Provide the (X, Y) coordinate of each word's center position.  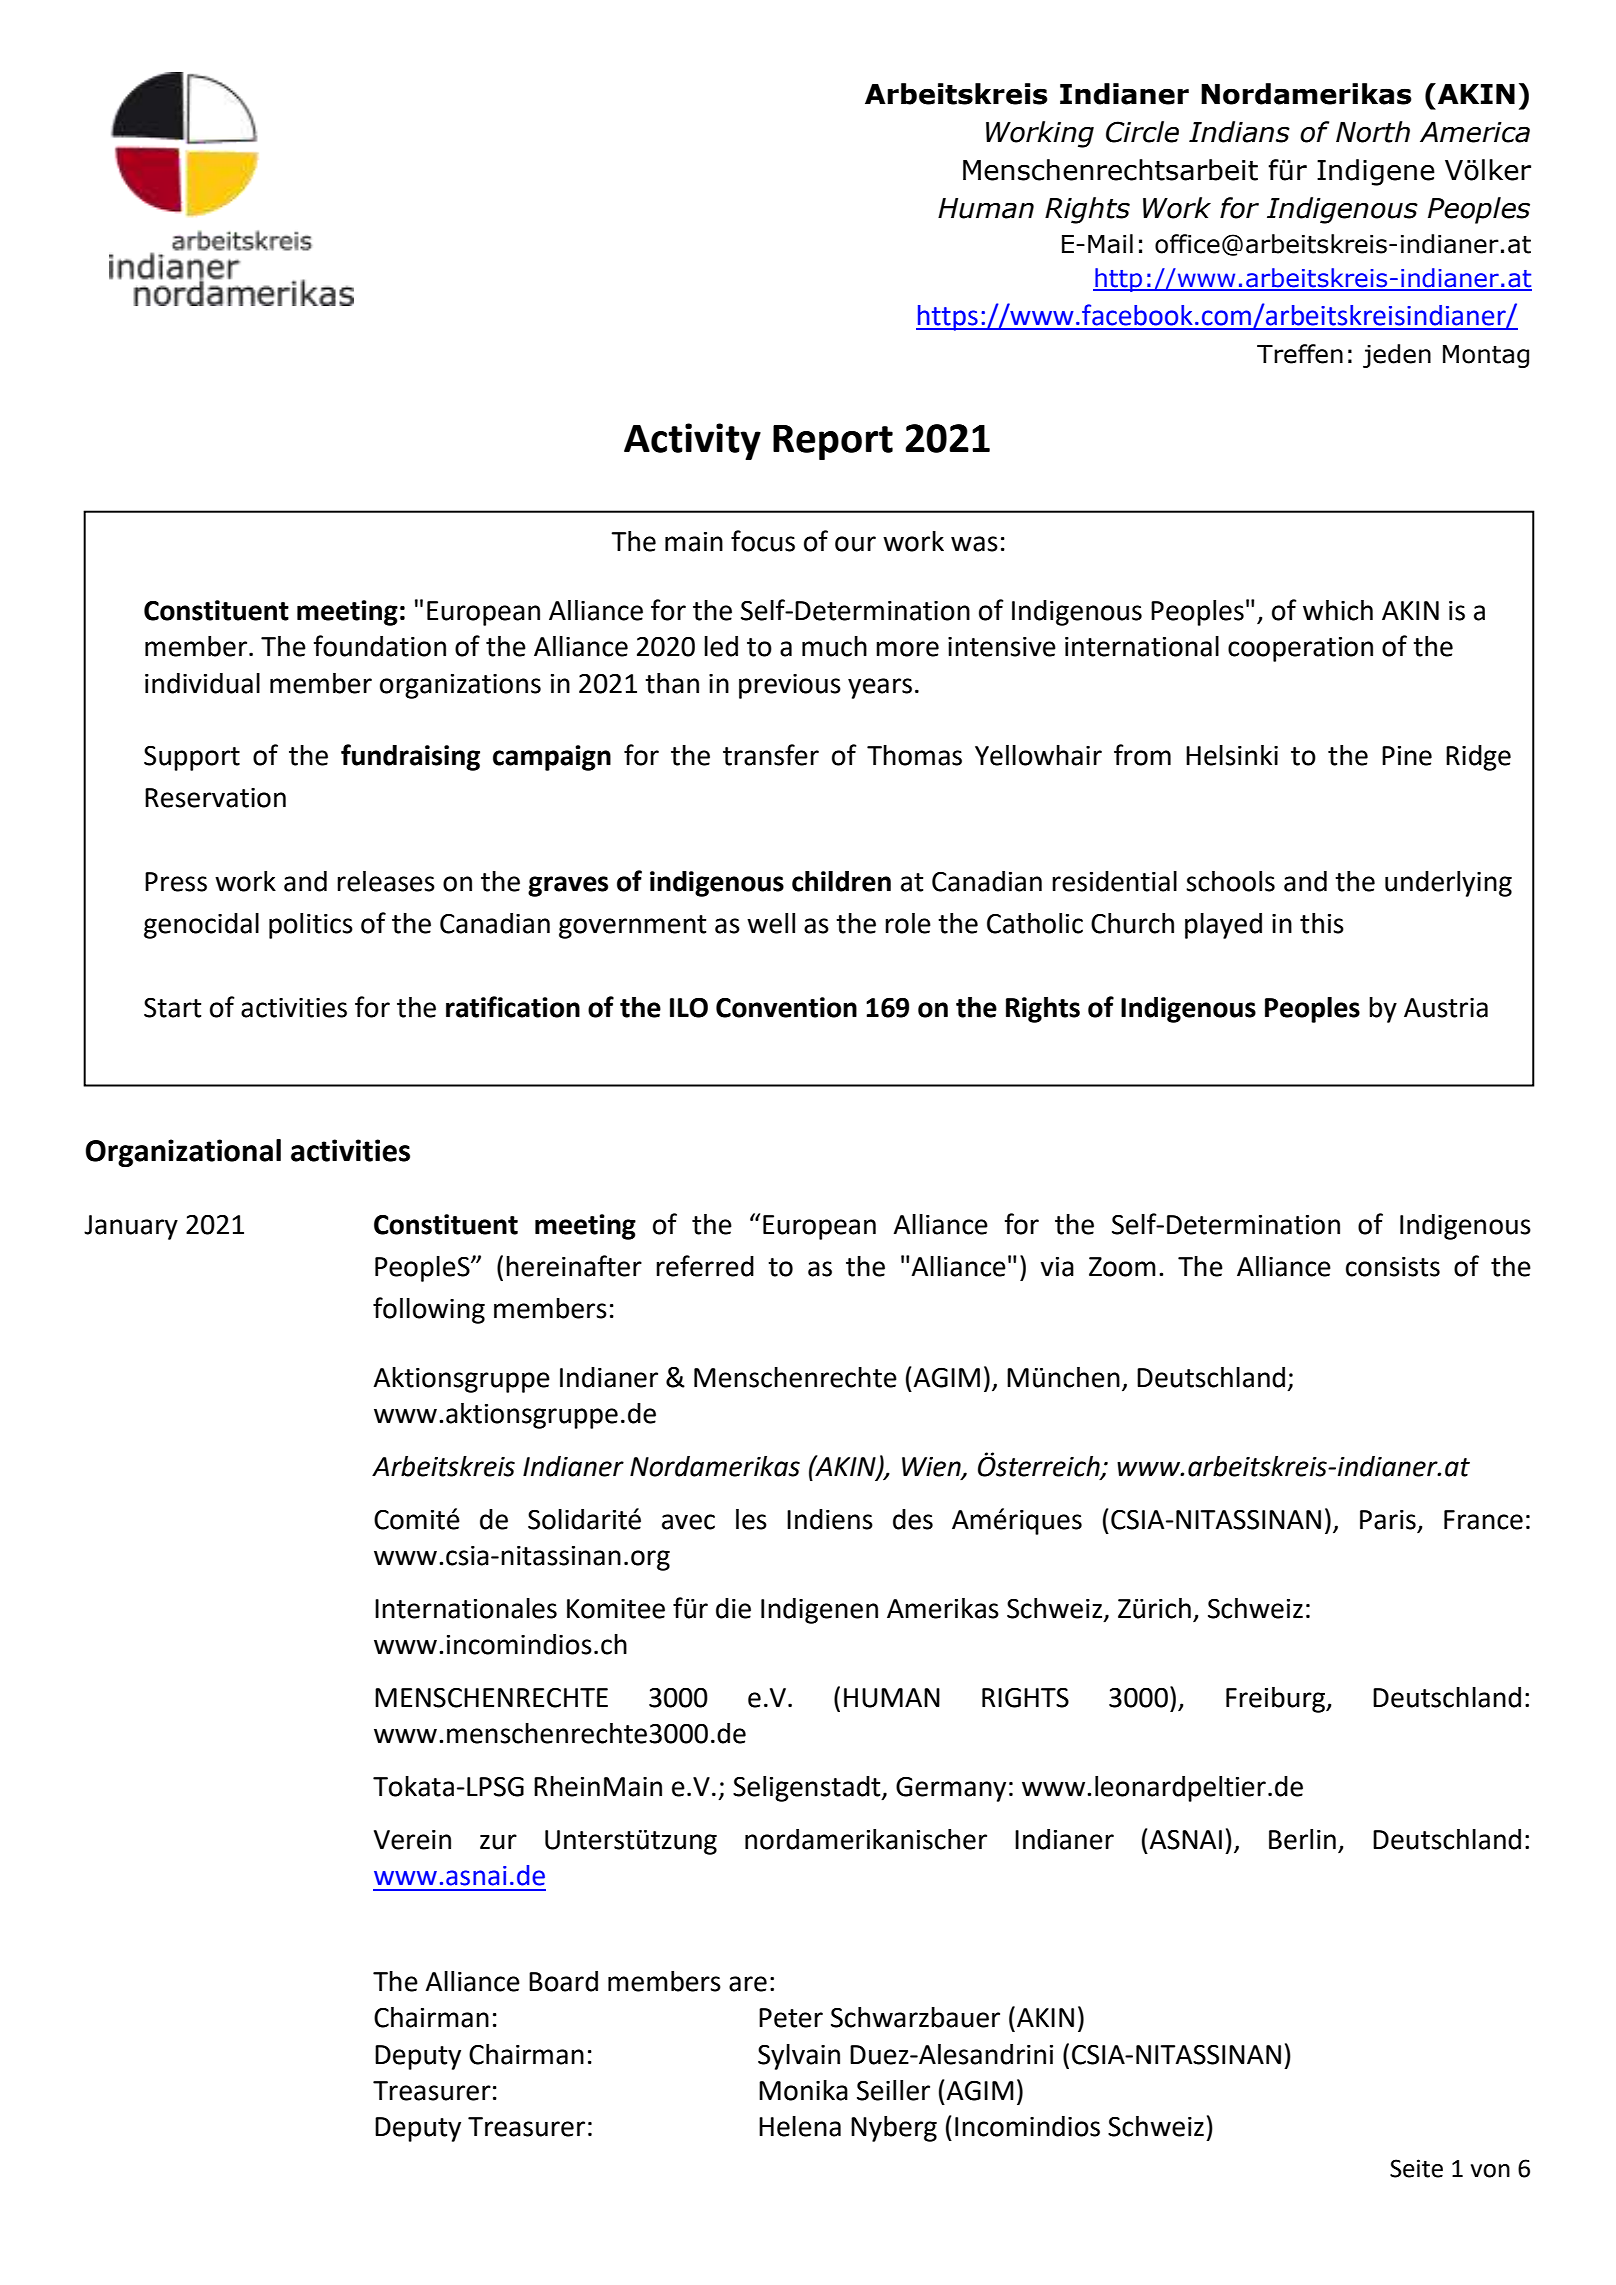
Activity (692, 441)
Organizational (183, 1153)
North (1373, 132)
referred (705, 1266)
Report (833, 442)
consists (1393, 1267)
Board (563, 1981)
